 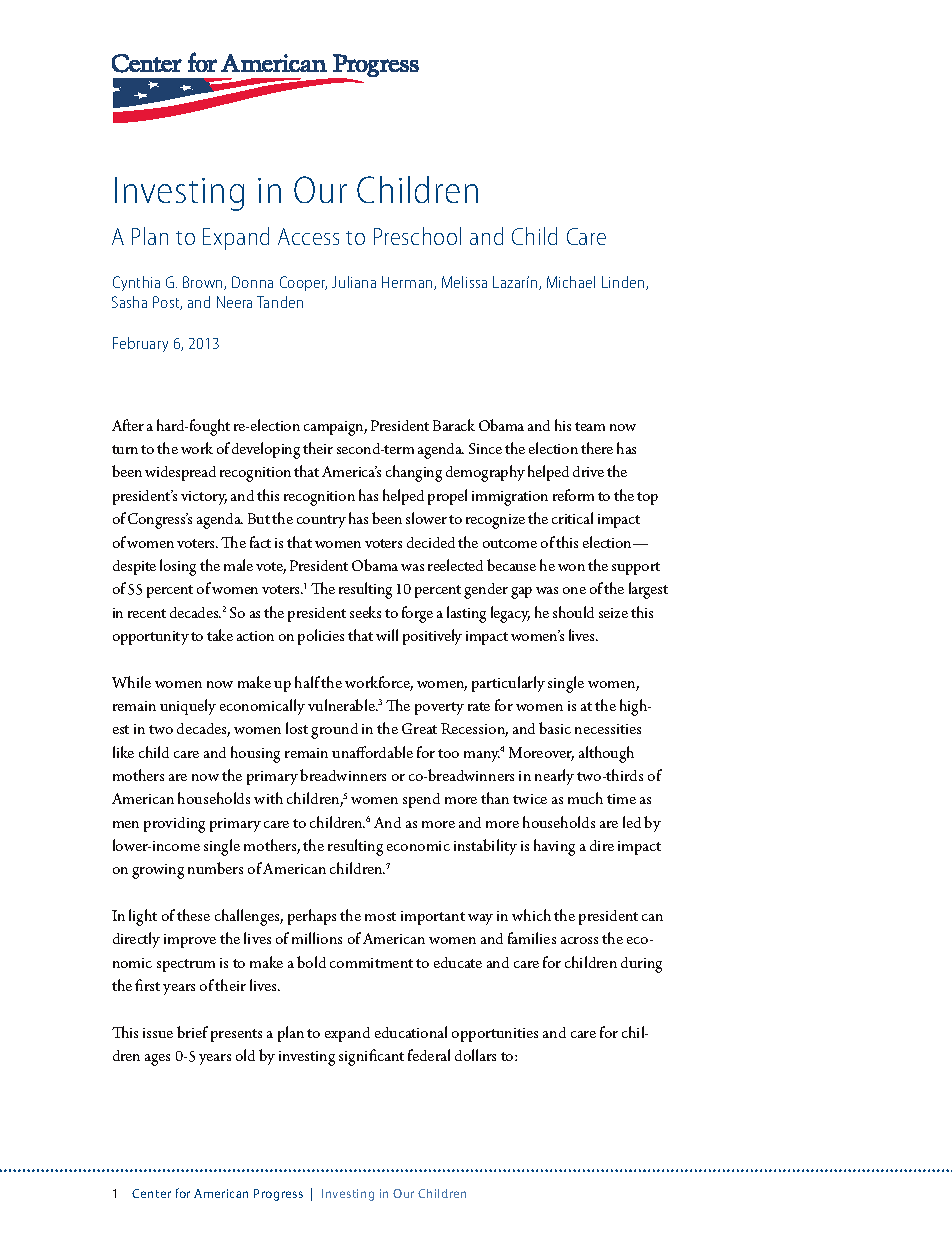 I want to click on Progress, so click(x=278, y=1195).
